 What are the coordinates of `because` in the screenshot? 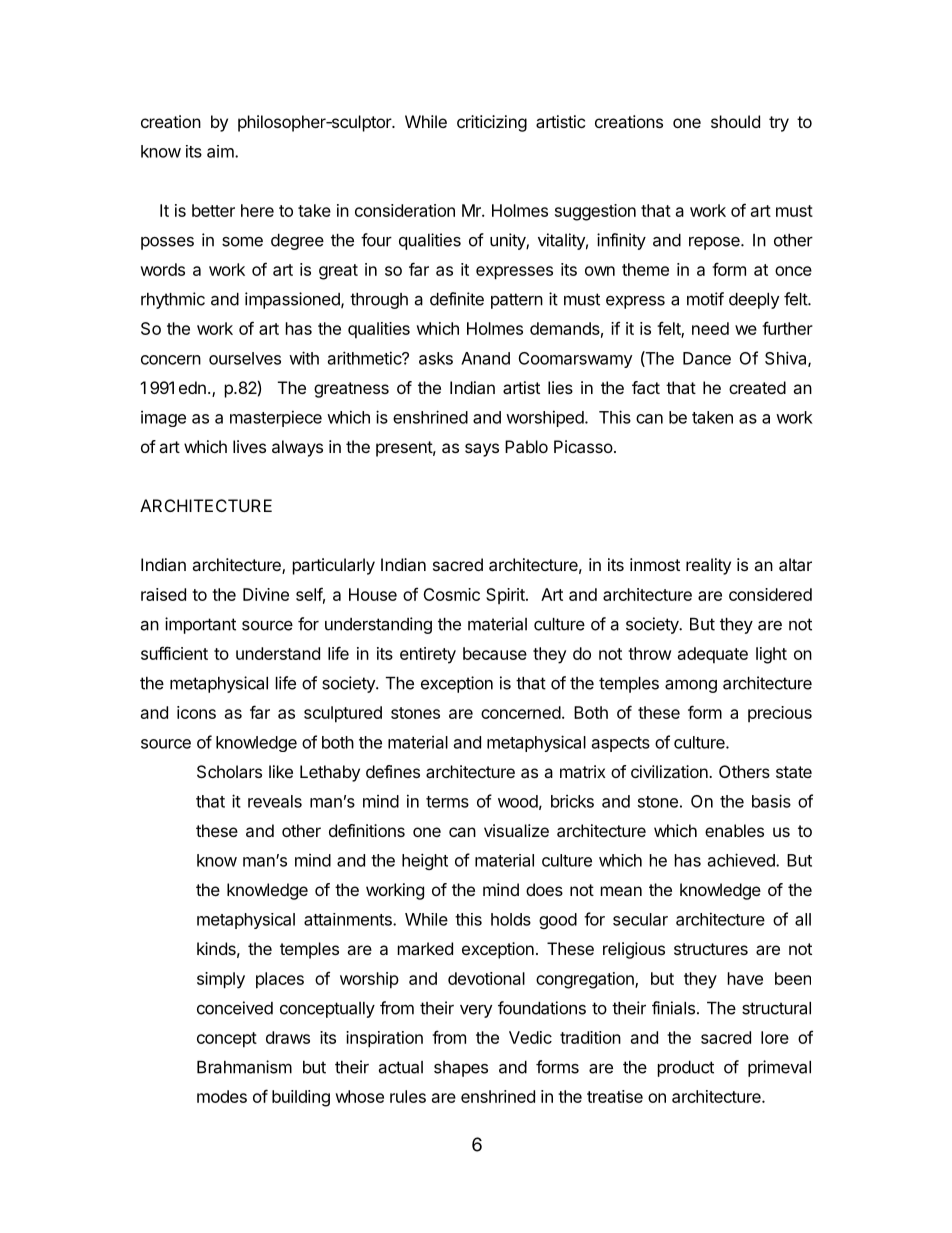 It's located at (495, 653).
